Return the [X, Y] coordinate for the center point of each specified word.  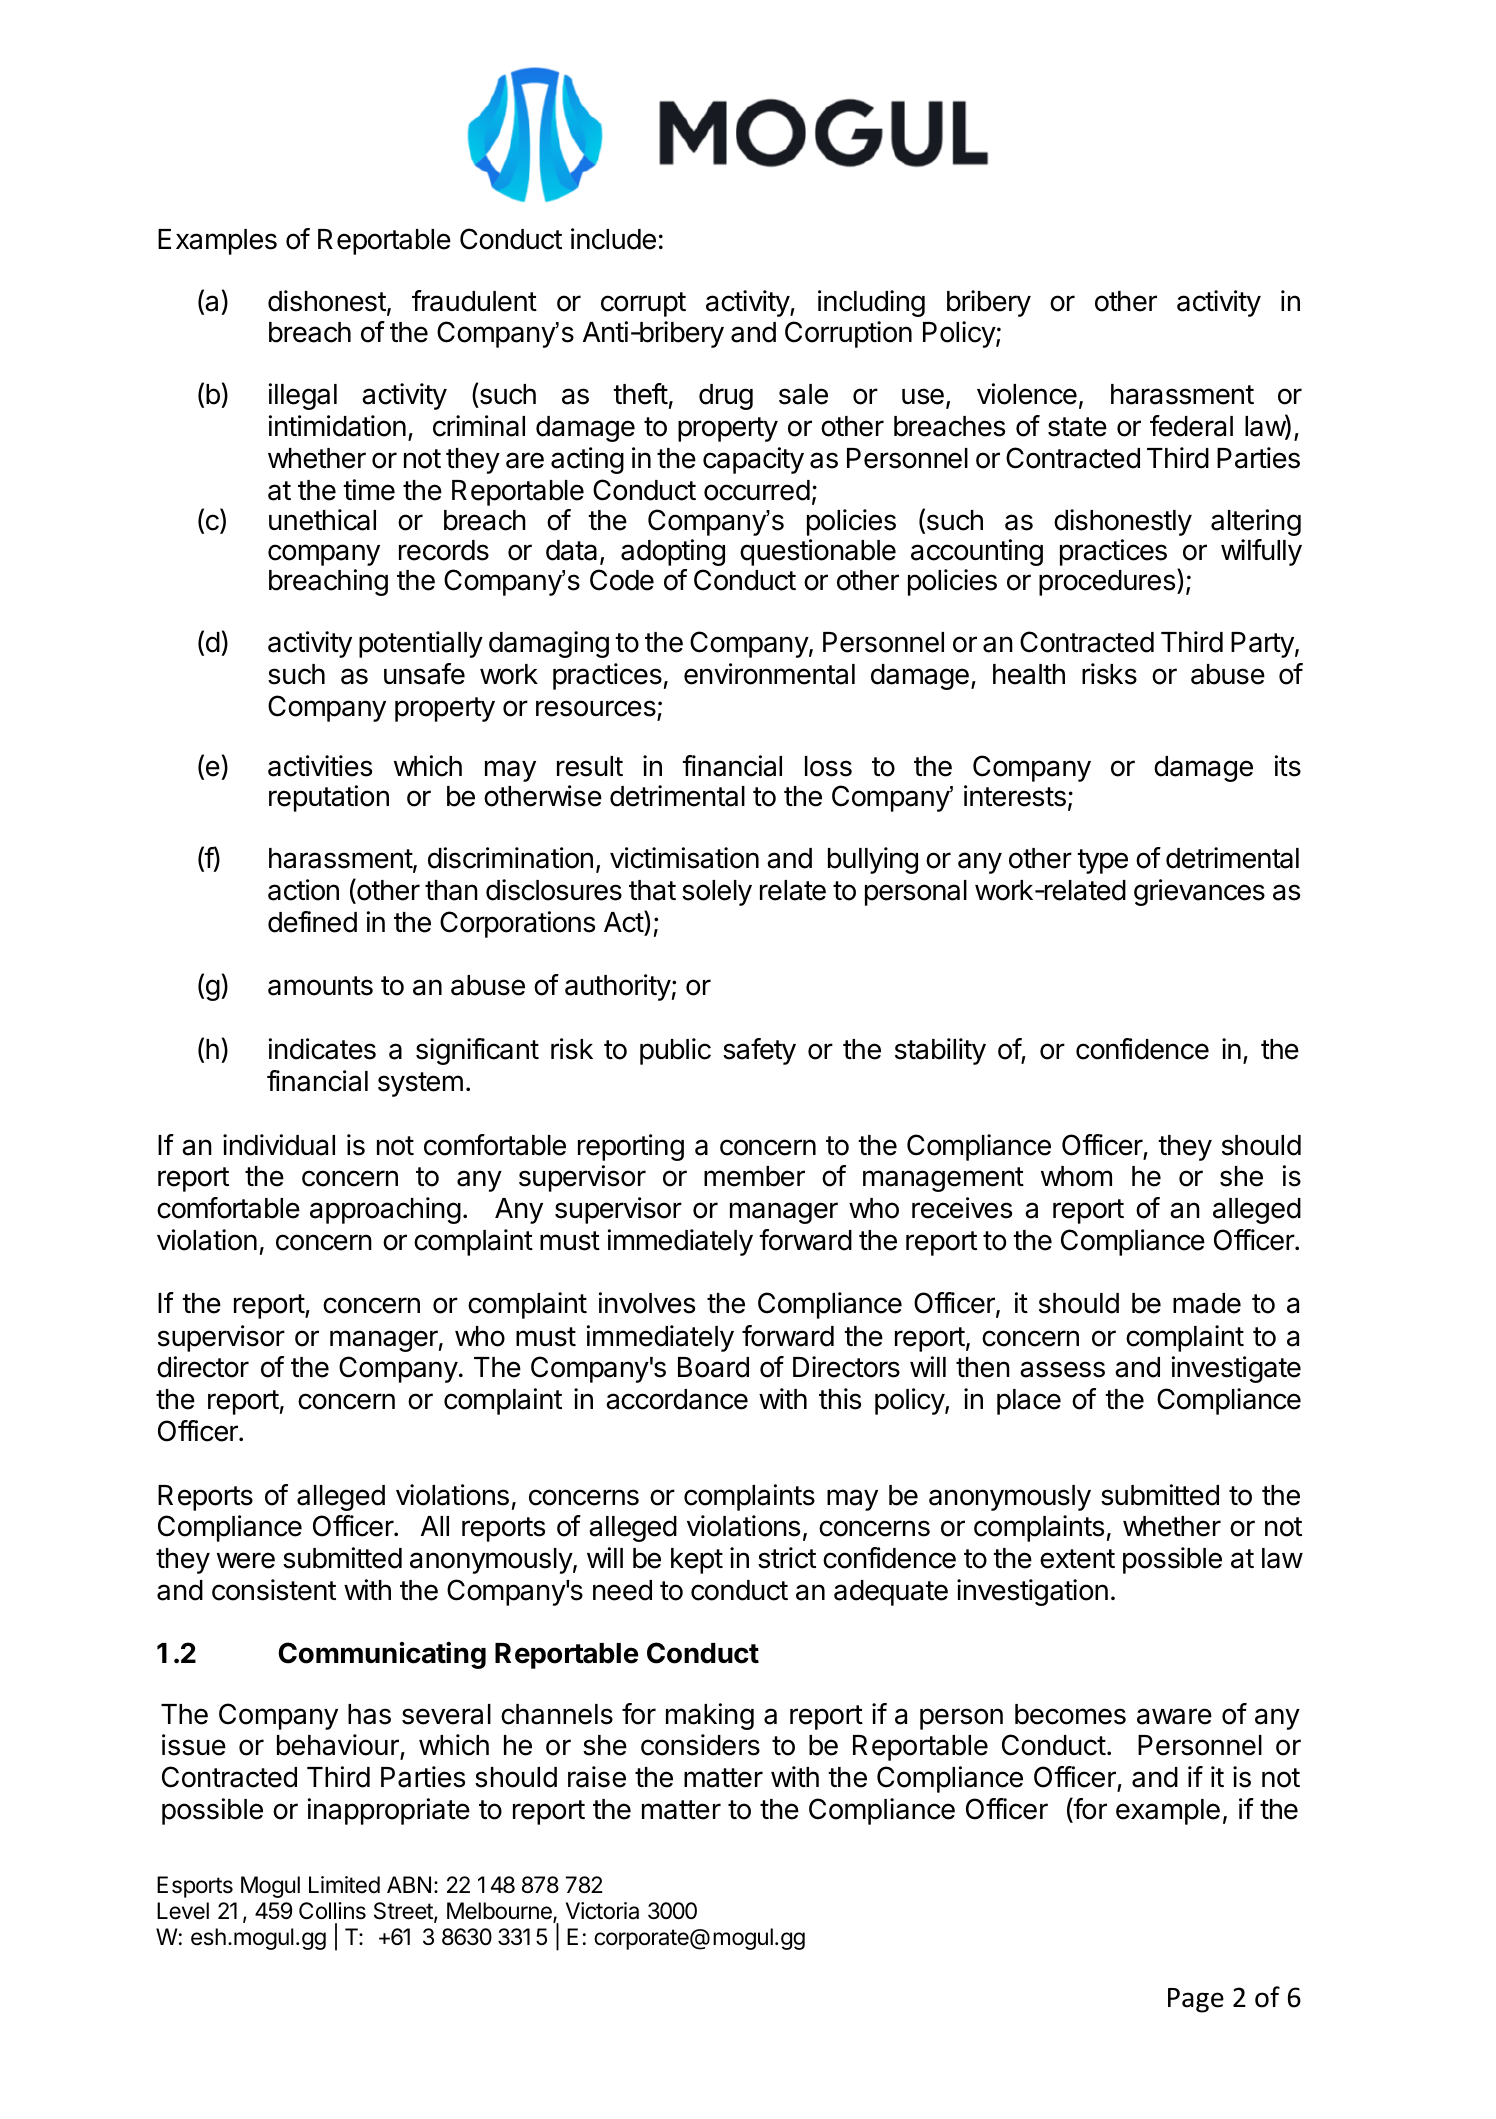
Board [713, 1367]
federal [1191, 426]
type [1102, 861]
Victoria [602, 1911]
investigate [1236, 1369]
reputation [329, 798]
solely [717, 893]
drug [726, 397]
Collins [332, 1911]
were [246, 1560]
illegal [303, 396]
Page [1196, 2000]
